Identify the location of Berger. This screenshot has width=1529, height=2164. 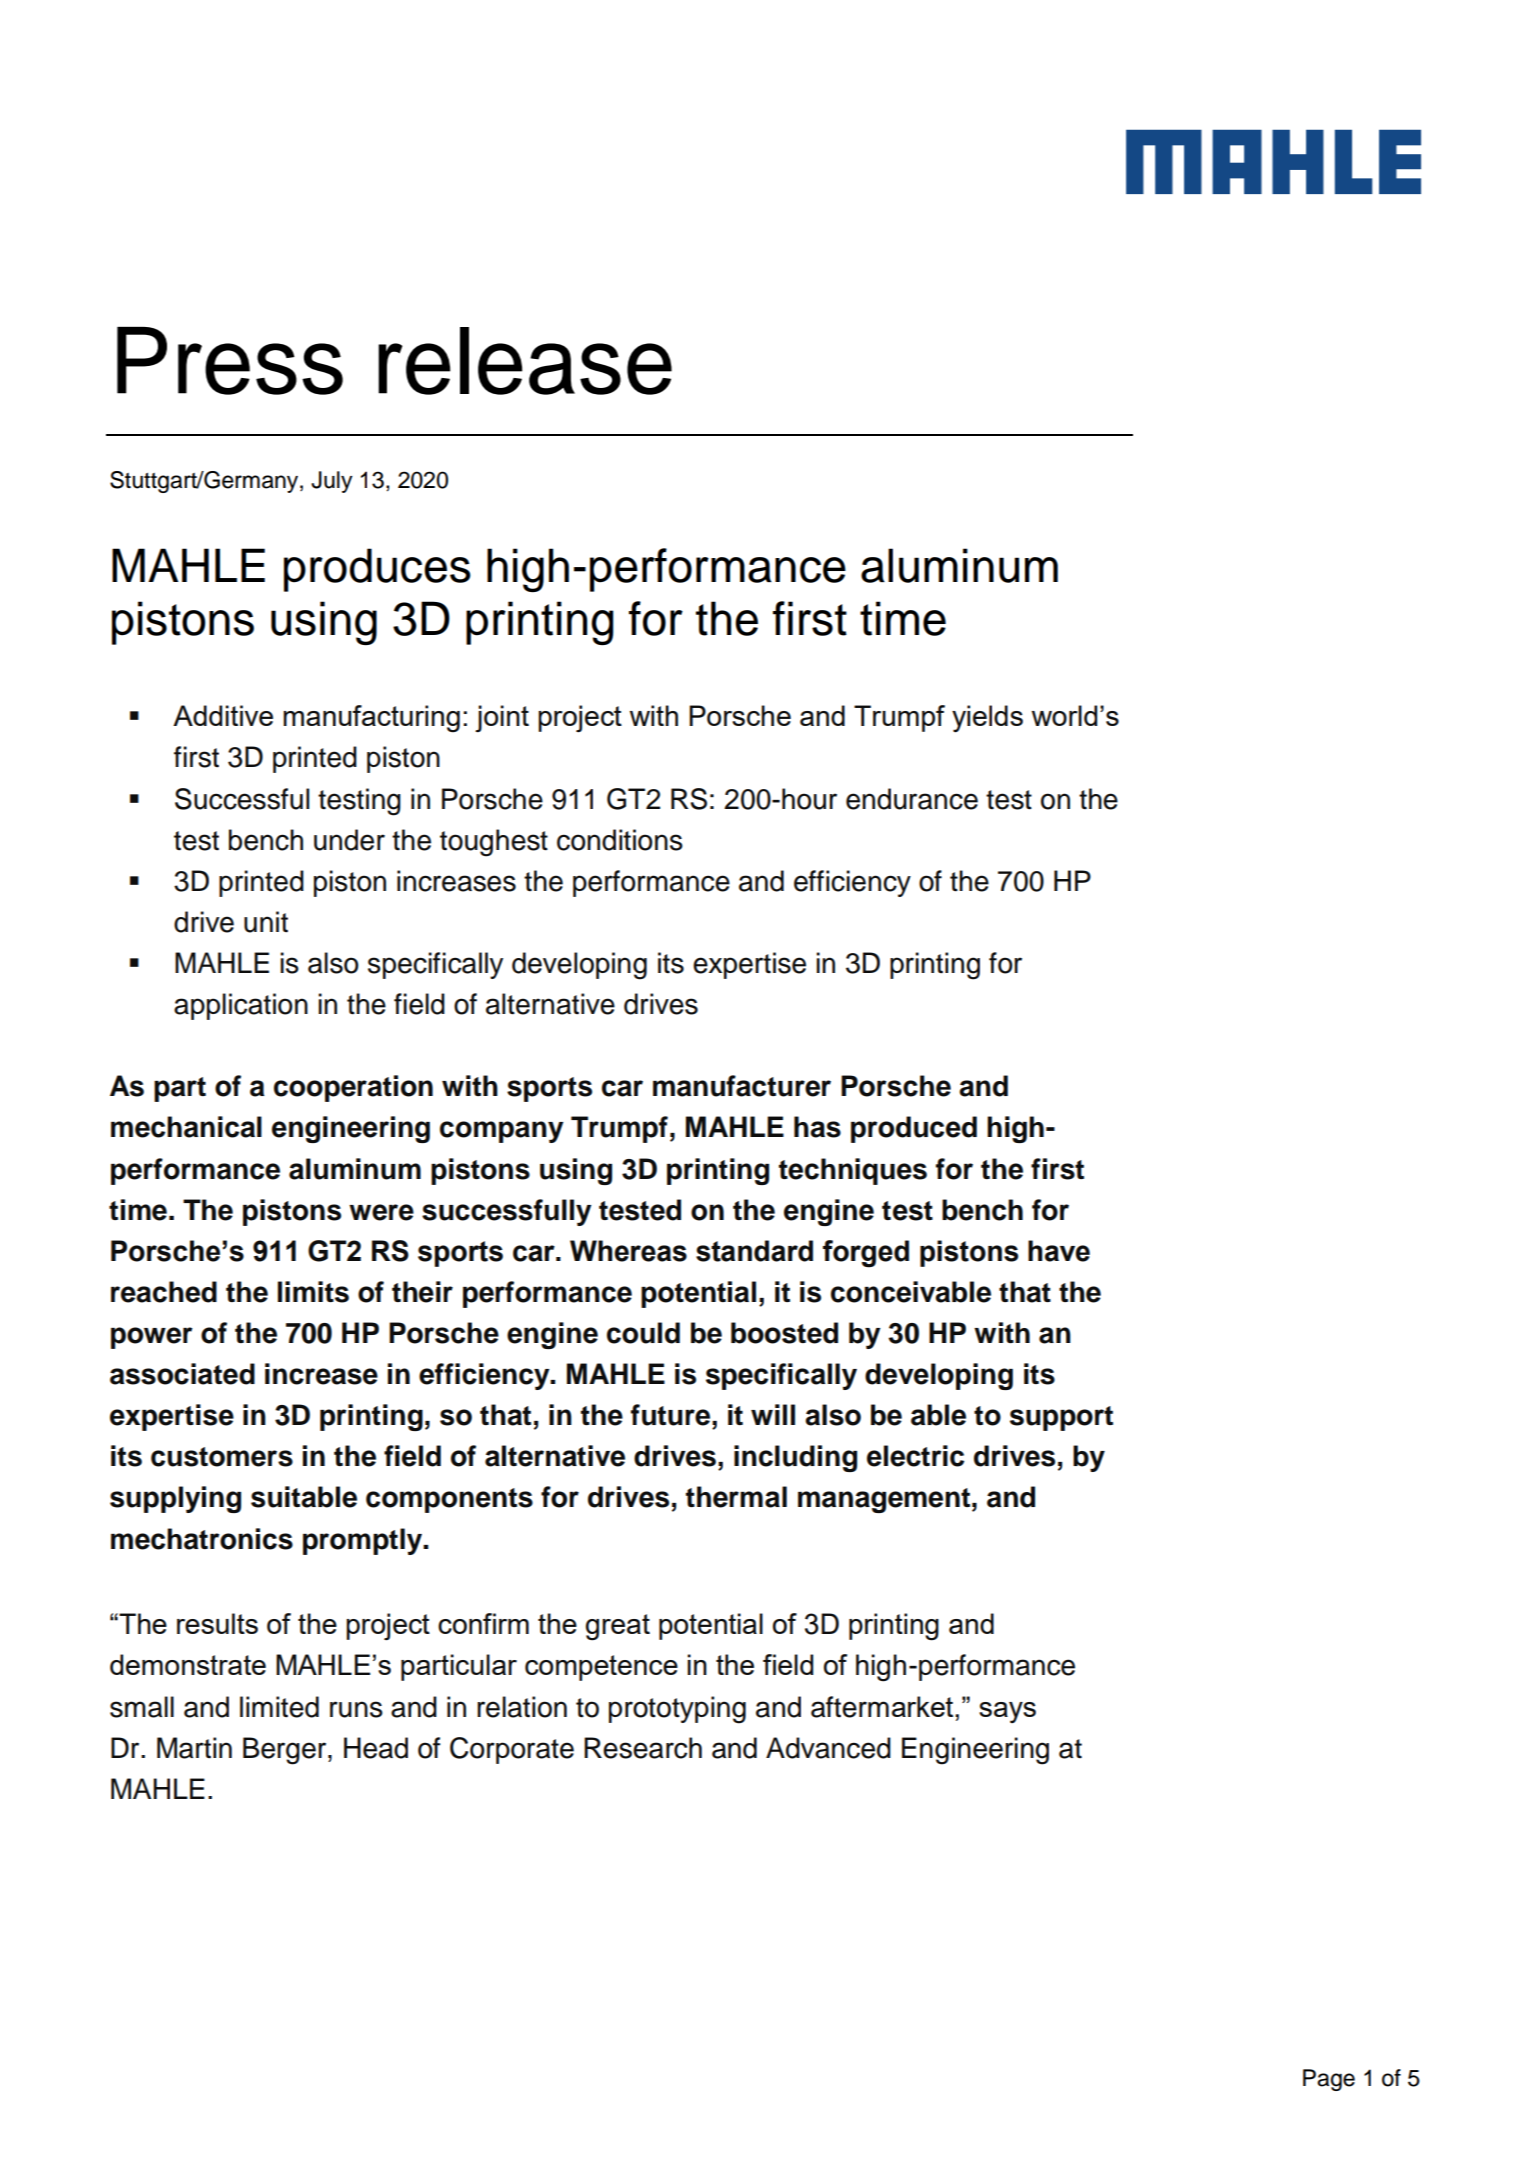
(286, 1751).
